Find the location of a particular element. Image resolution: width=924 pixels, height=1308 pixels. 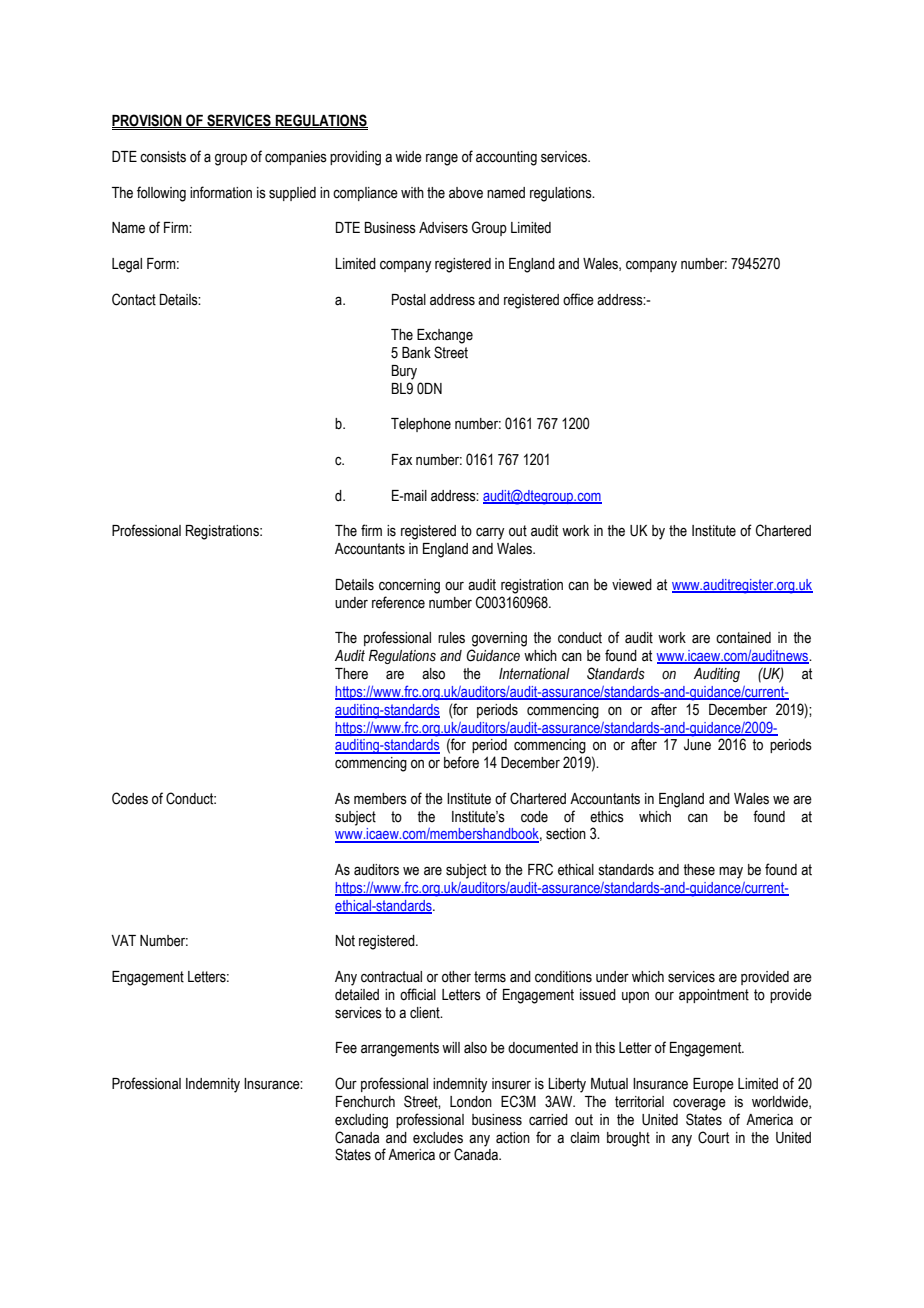

Contact is located at coordinates (134, 299).
